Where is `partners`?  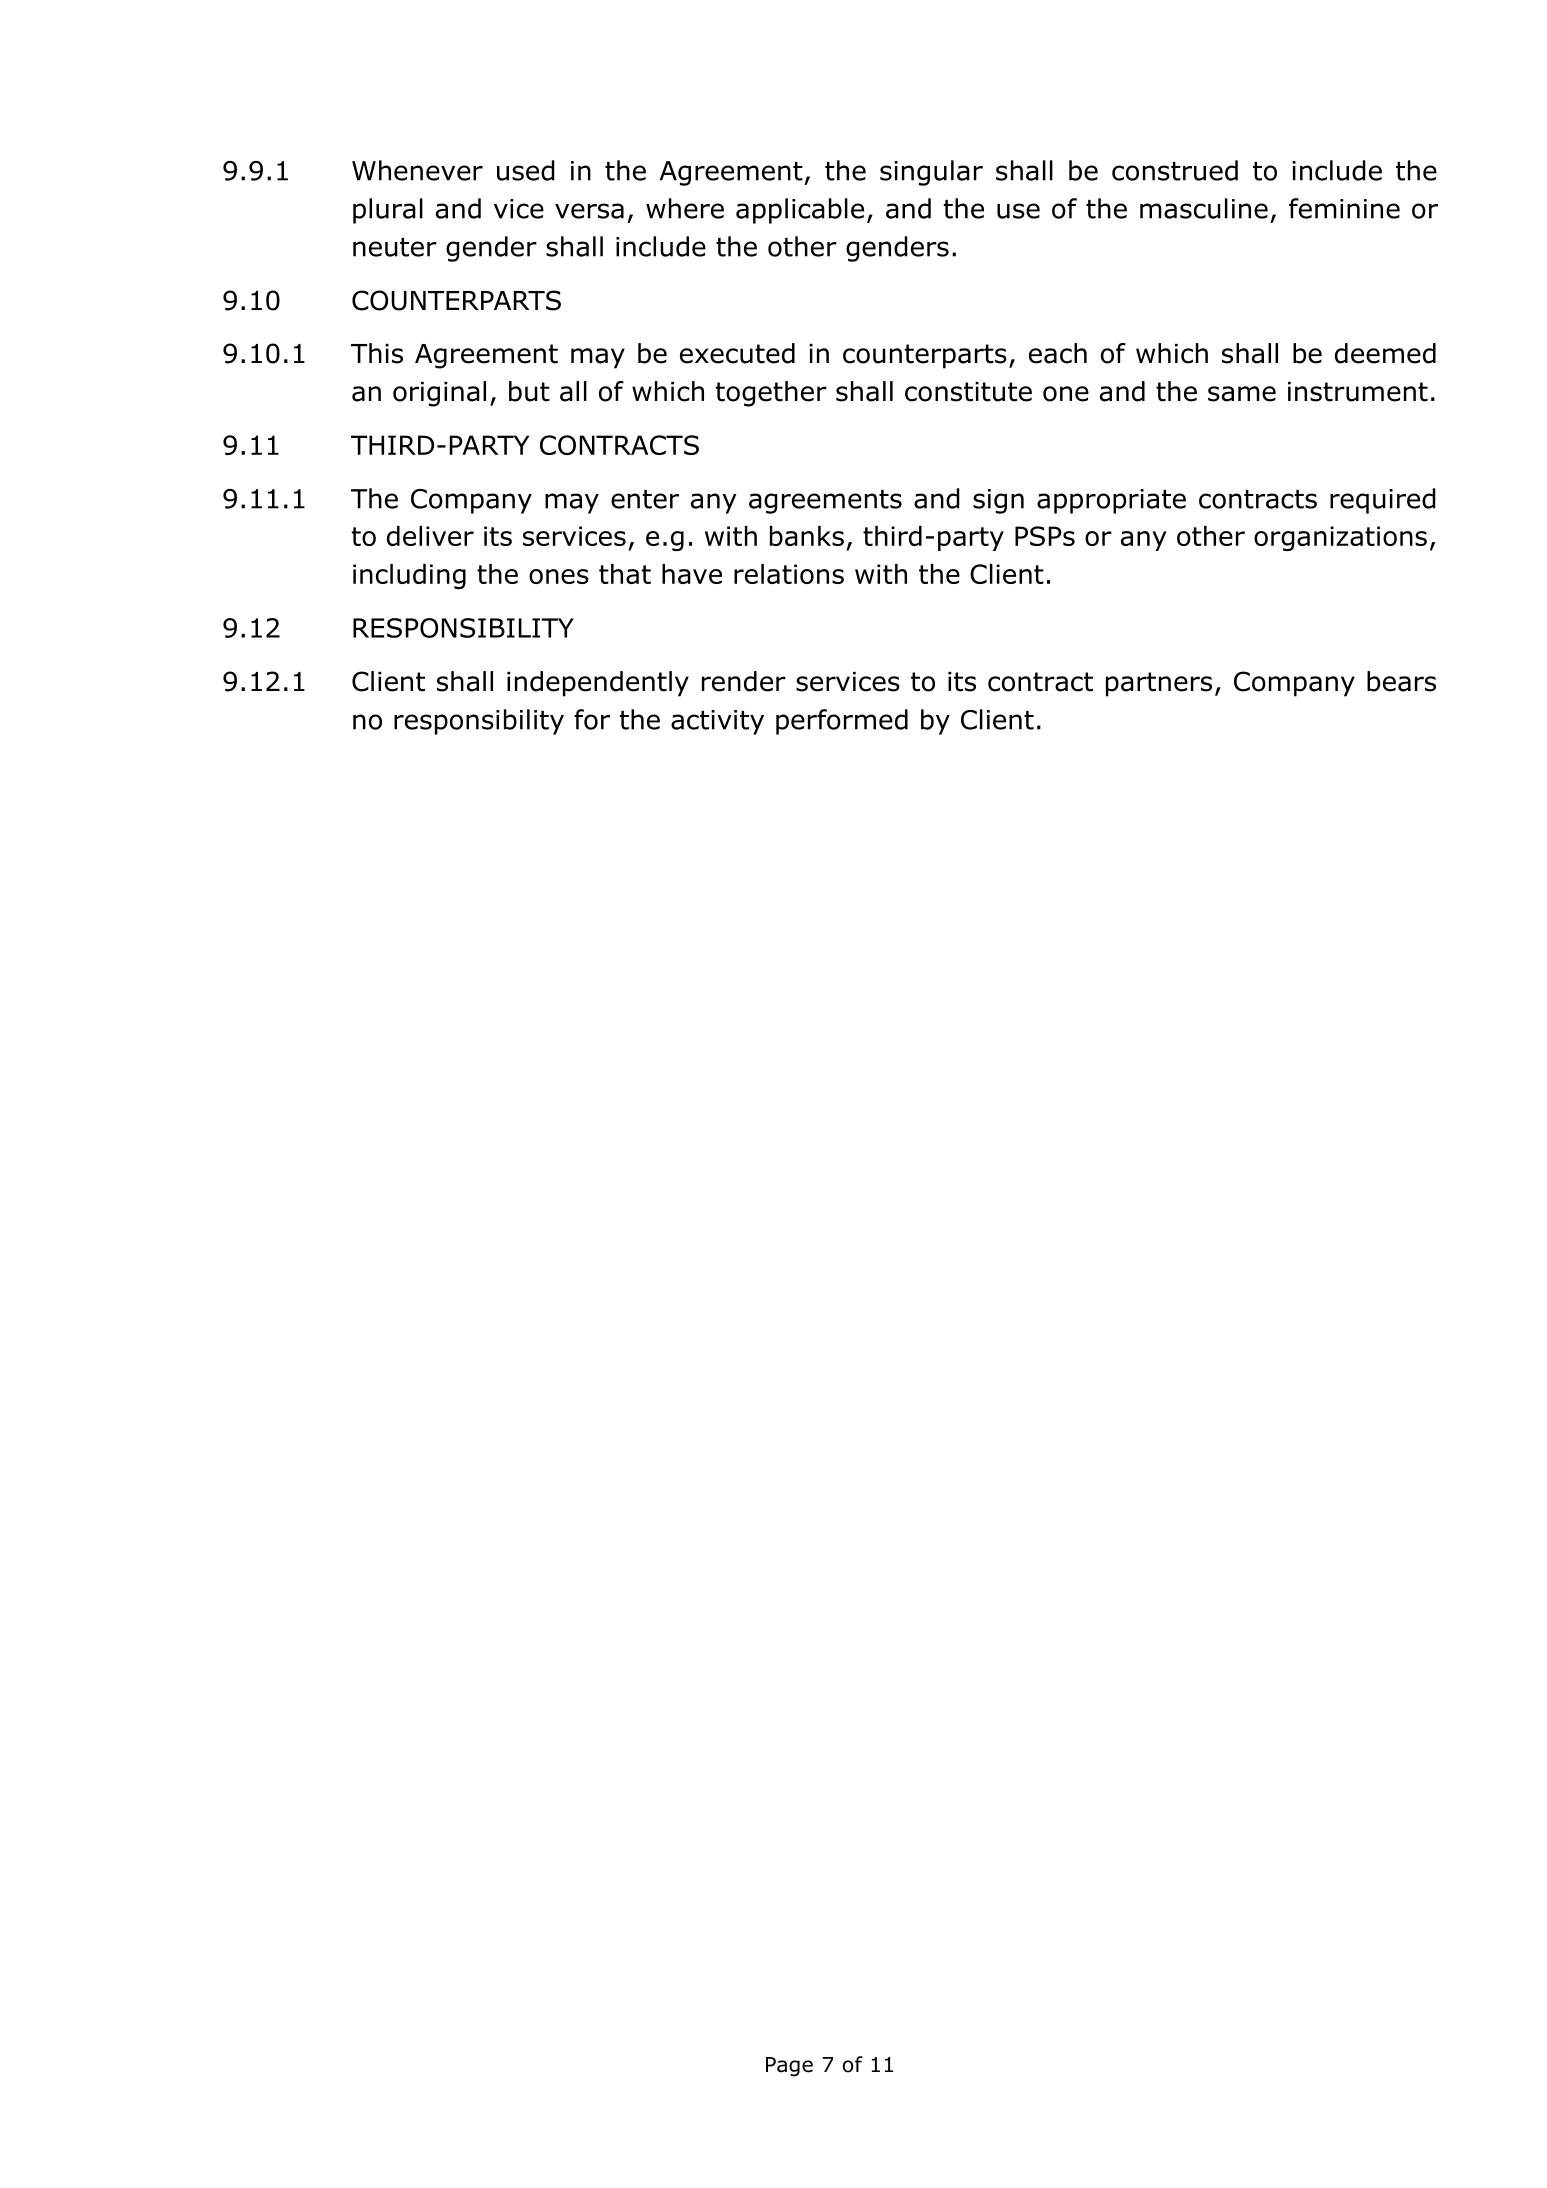 partners is located at coordinates (1159, 684).
